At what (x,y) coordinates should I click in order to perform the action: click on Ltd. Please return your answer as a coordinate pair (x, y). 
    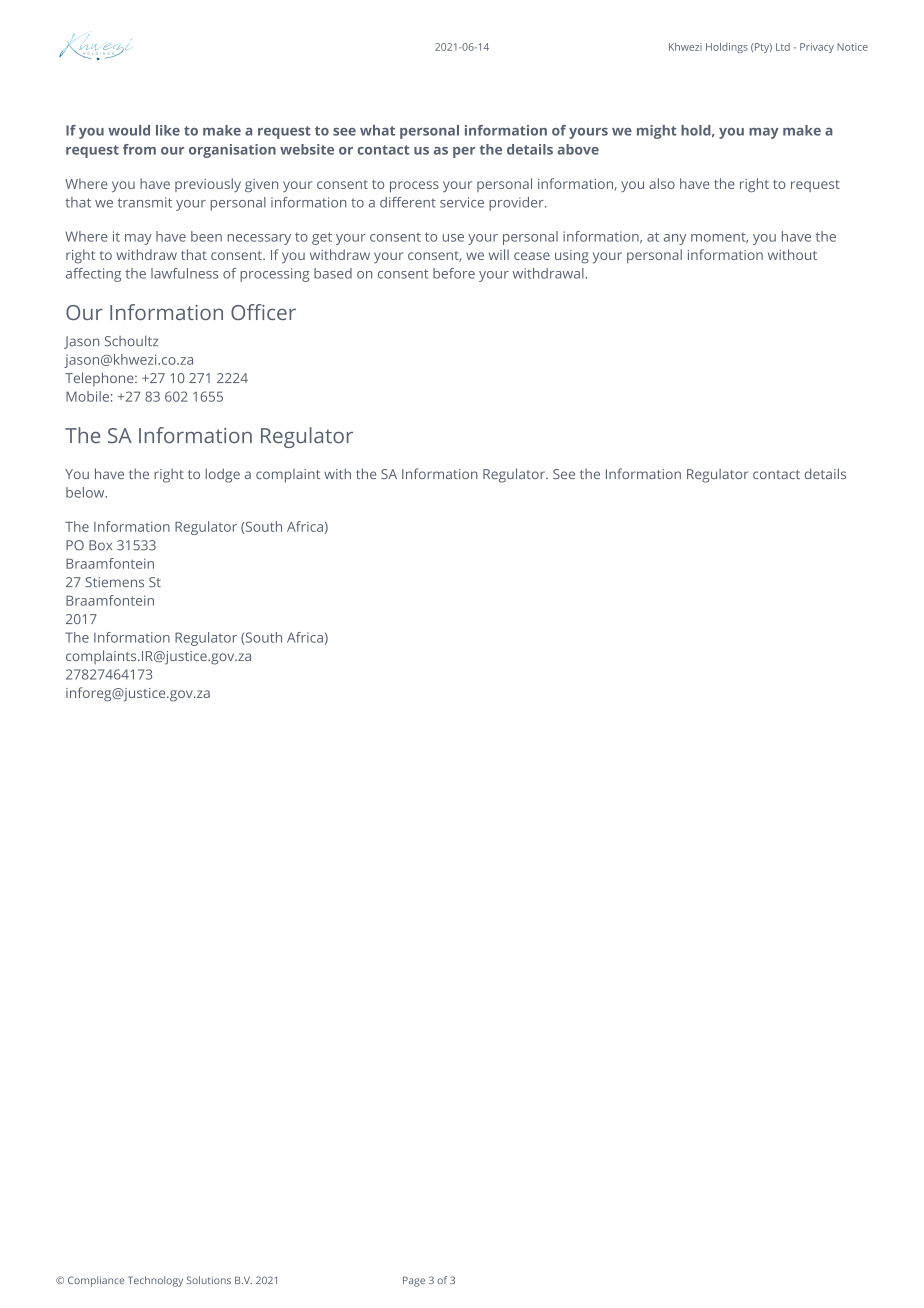
    Looking at the image, I should click on (783, 47).
